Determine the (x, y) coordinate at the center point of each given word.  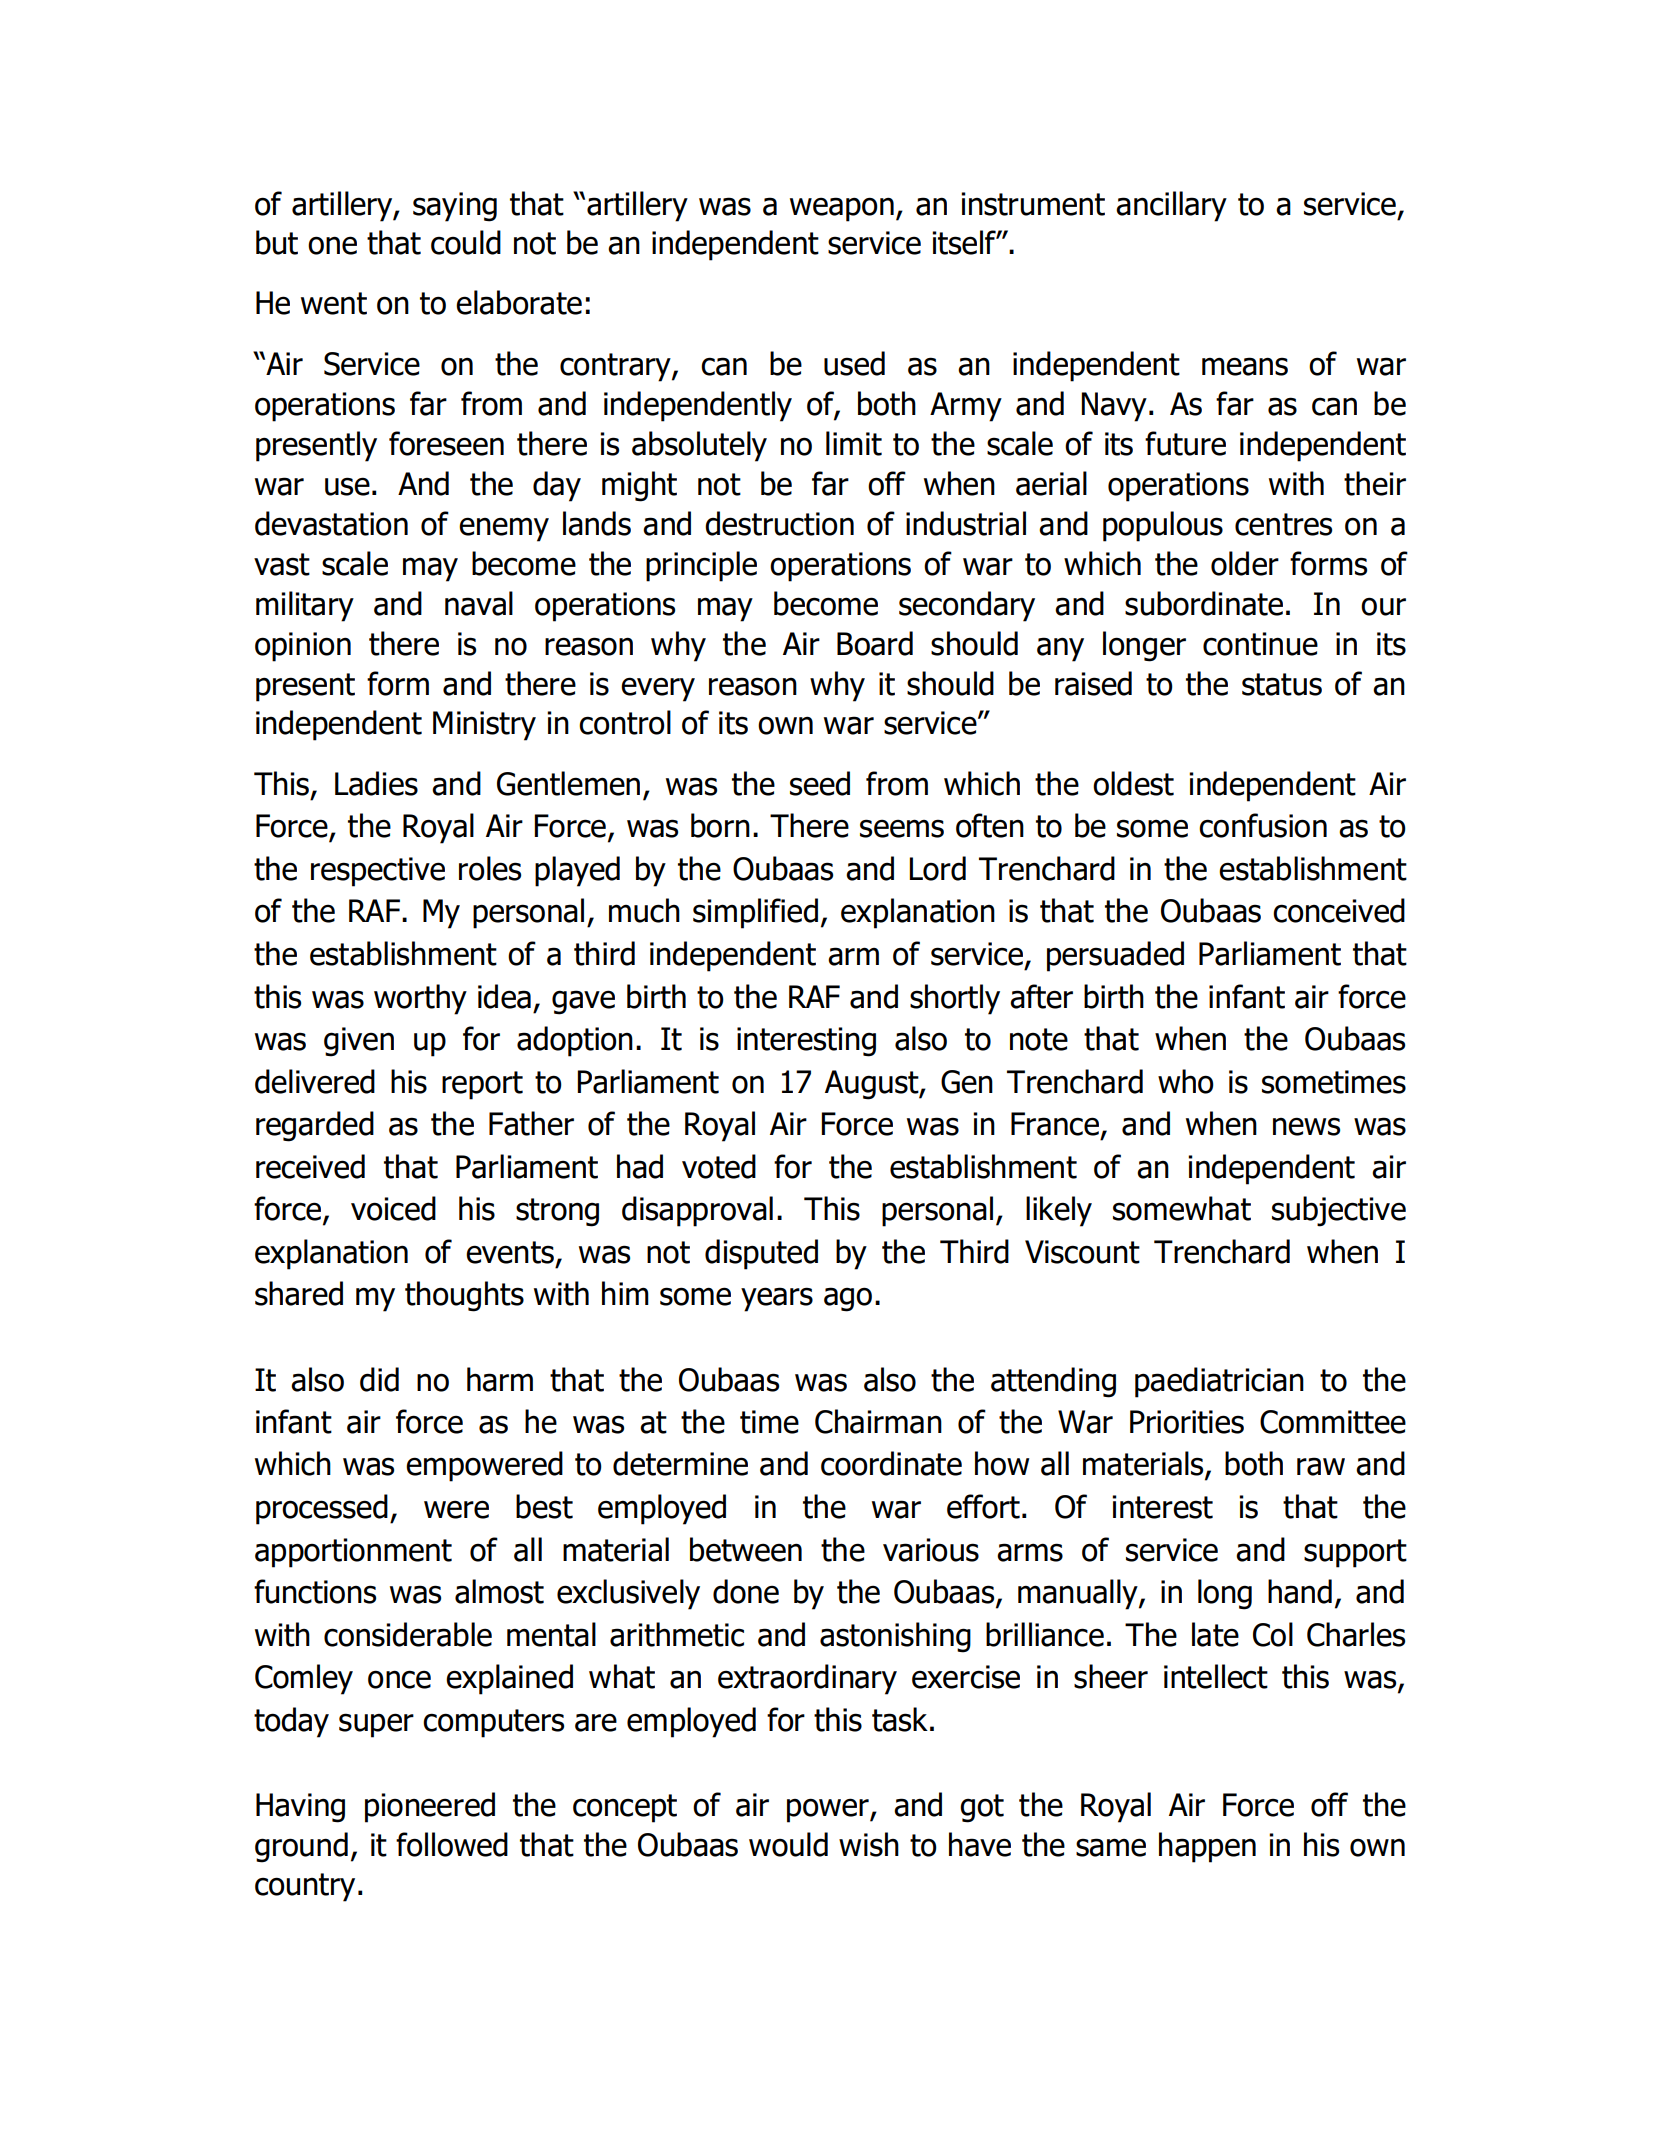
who (1186, 1081)
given (359, 1042)
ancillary (1171, 206)
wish (869, 1844)
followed (452, 1844)
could (466, 242)
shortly (955, 999)
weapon (842, 209)
